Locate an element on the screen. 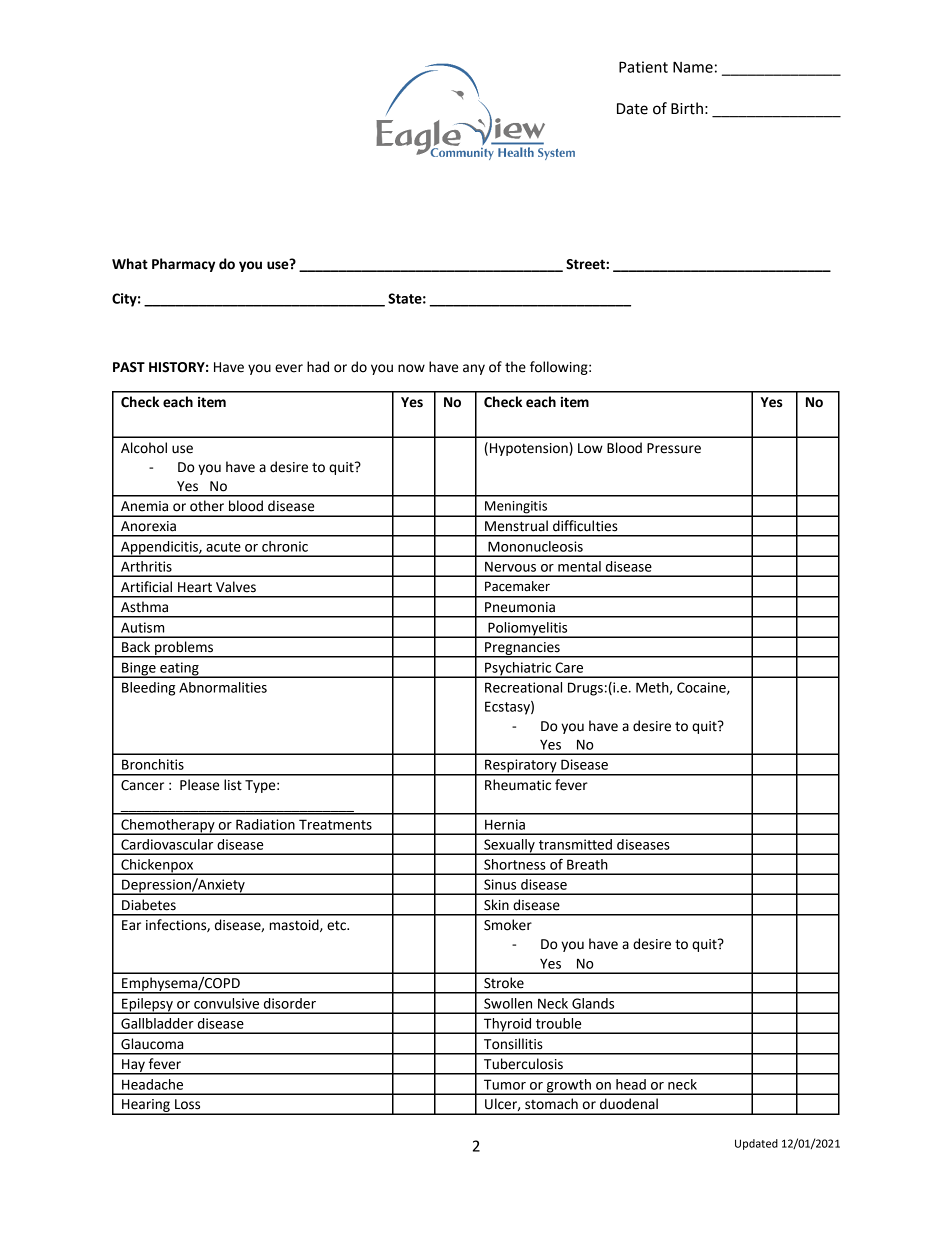 Image resolution: width=952 pixels, height=1233 pixels. Sexually is located at coordinates (509, 847).
